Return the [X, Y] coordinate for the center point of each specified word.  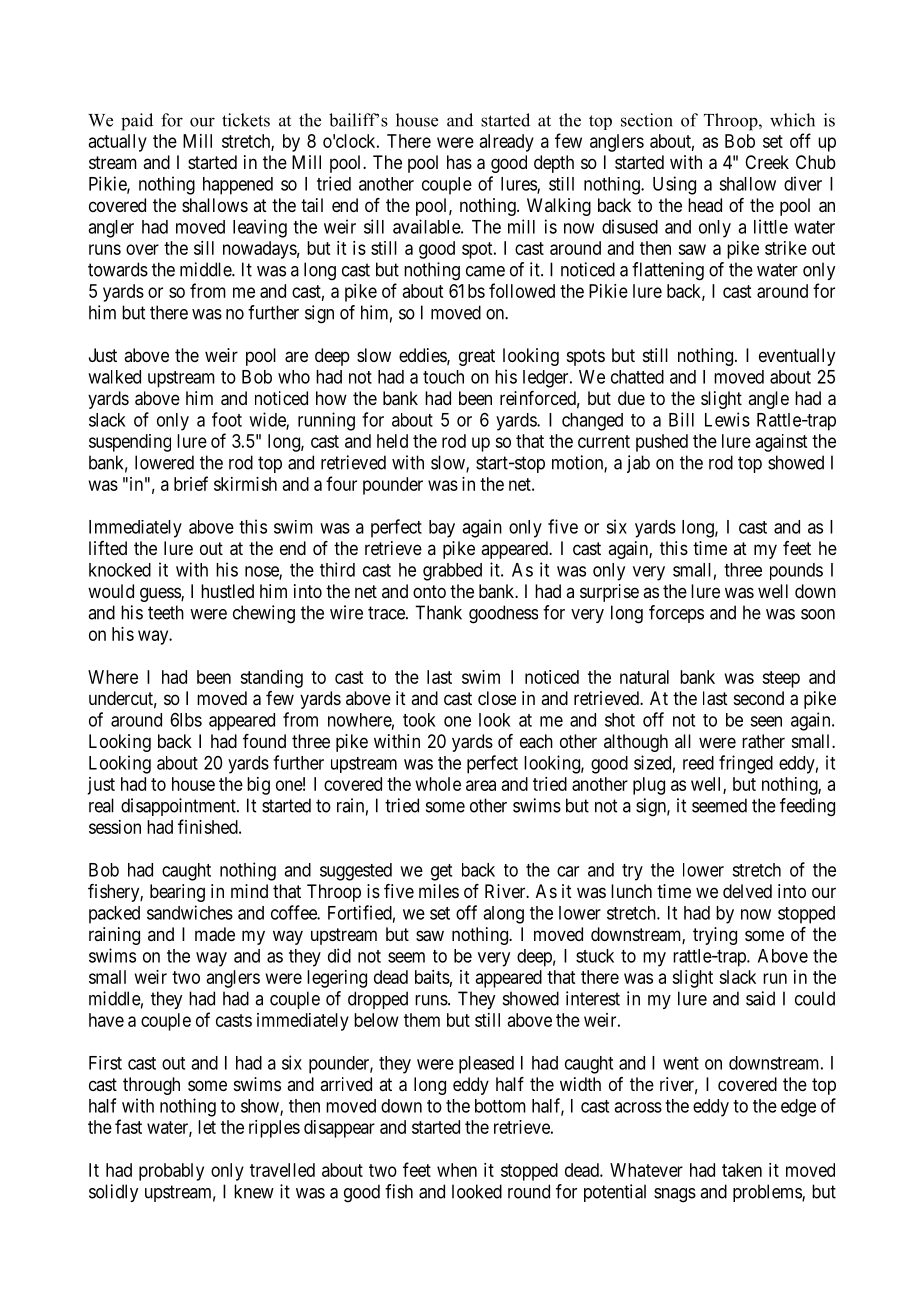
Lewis [727, 419]
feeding [807, 807]
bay [442, 529]
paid [137, 122]
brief [191, 483]
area [481, 785]
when [457, 1170]
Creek [767, 162]
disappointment [179, 807]
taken [742, 1170]
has [459, 162]
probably [171, 1172]
